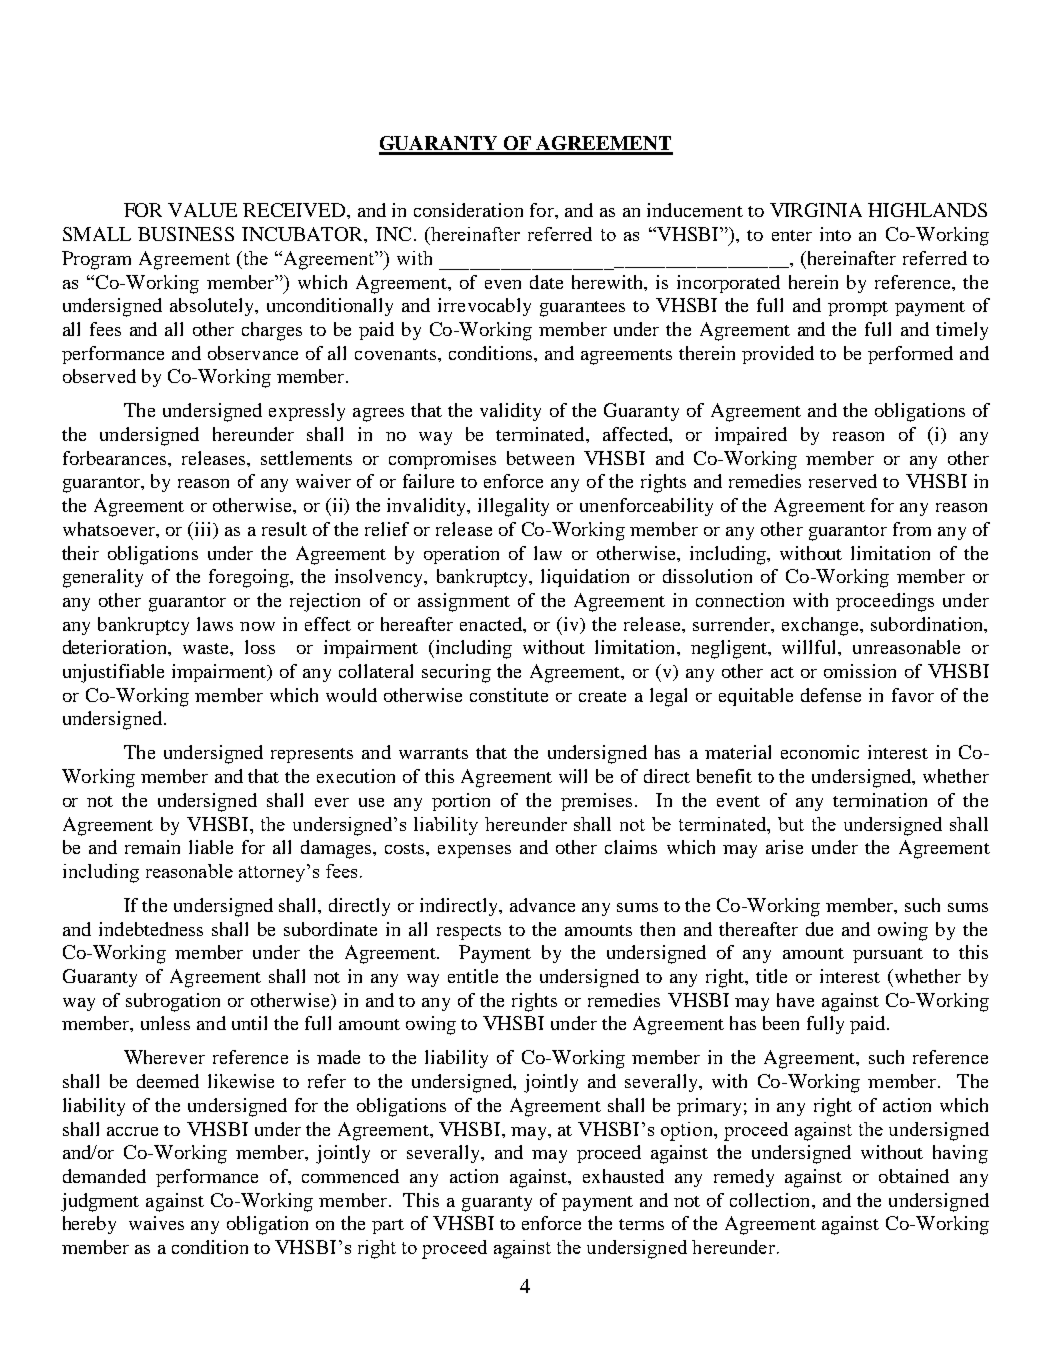 This document has width=1051, height=1360. Describe the element at coordinates (469, 932) in the document. I see `respects` at that location.
